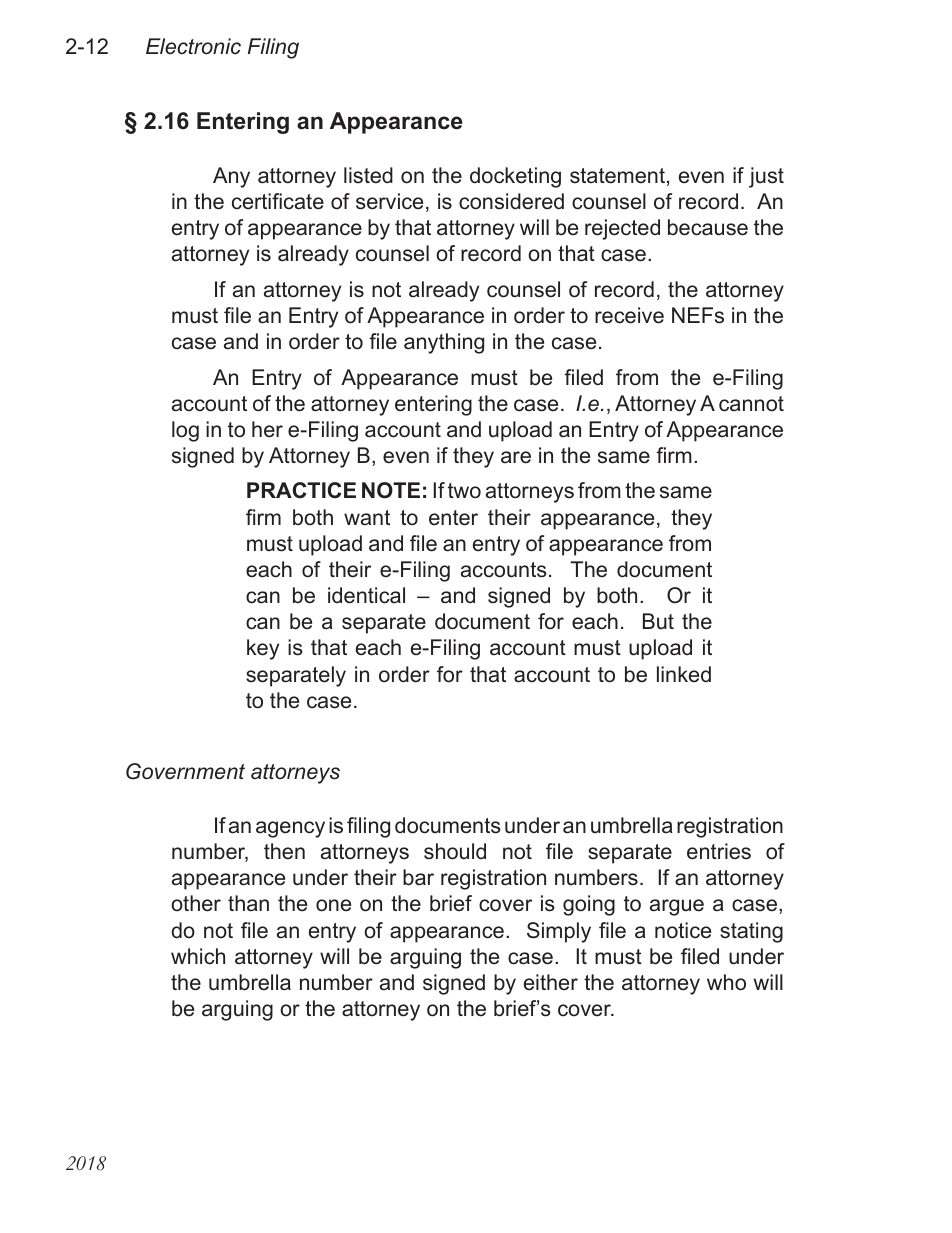 Image resolution: width=952 pixels, height=1233 pixels. What do you see at coordinates (464, 491) in the document?
I see `two` at bounding box center [464, 491].
